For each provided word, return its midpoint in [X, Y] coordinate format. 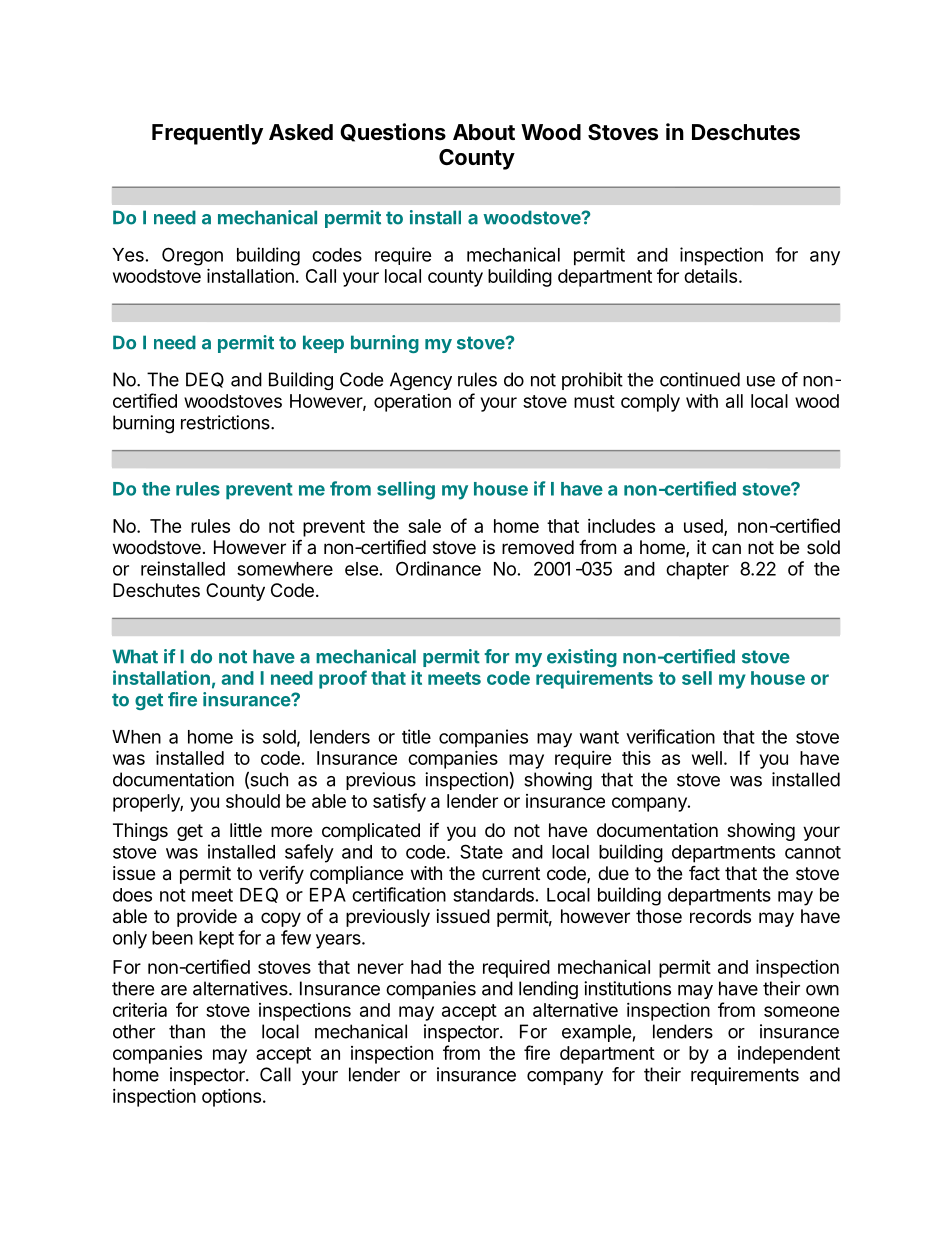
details [710, 276]
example [596, 1033]
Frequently [207, 134]
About [484, 132]
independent [789, 1055]
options [231, 1097]
